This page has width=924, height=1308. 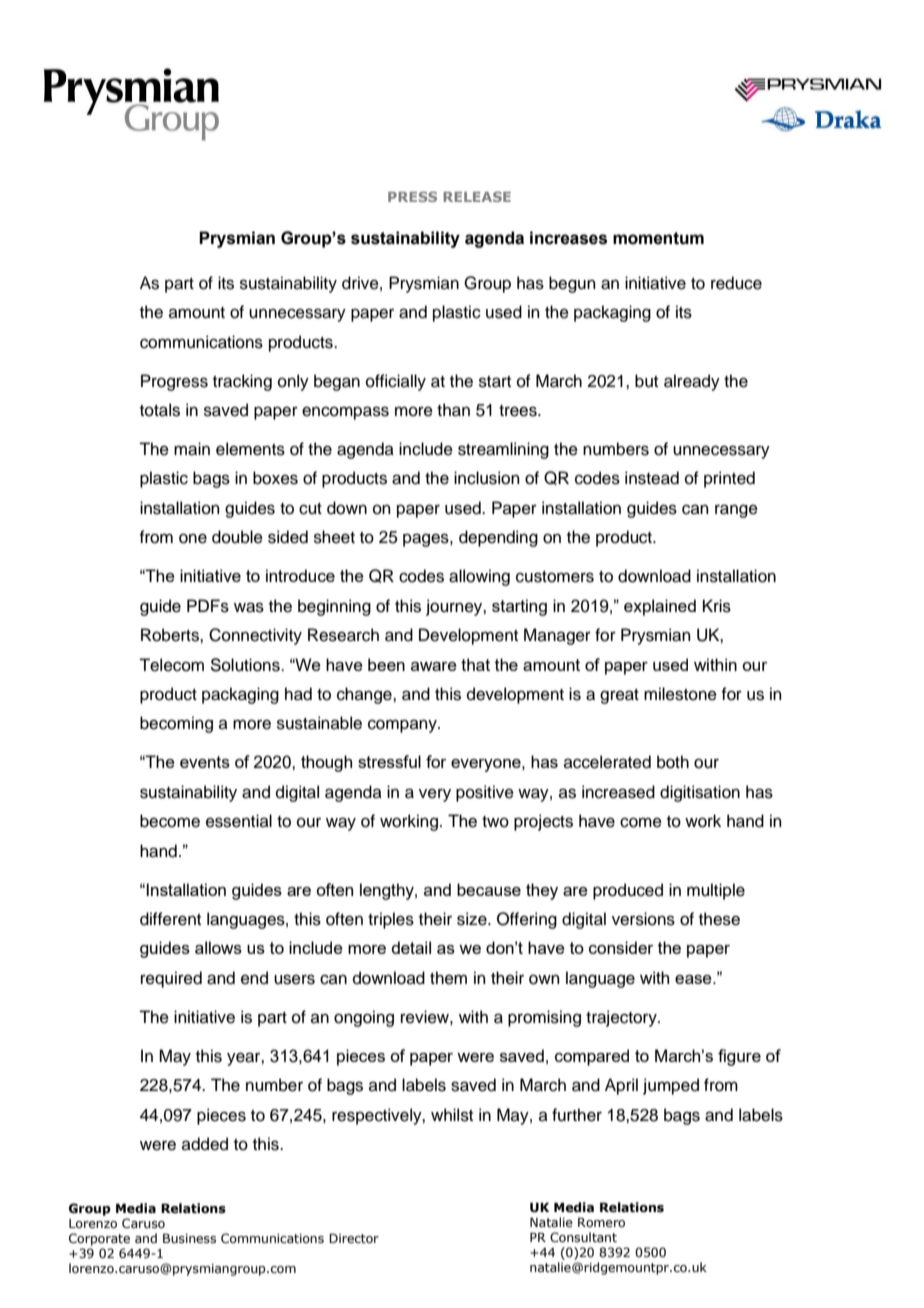 I want to click on different, so click(x=170, y=919).
